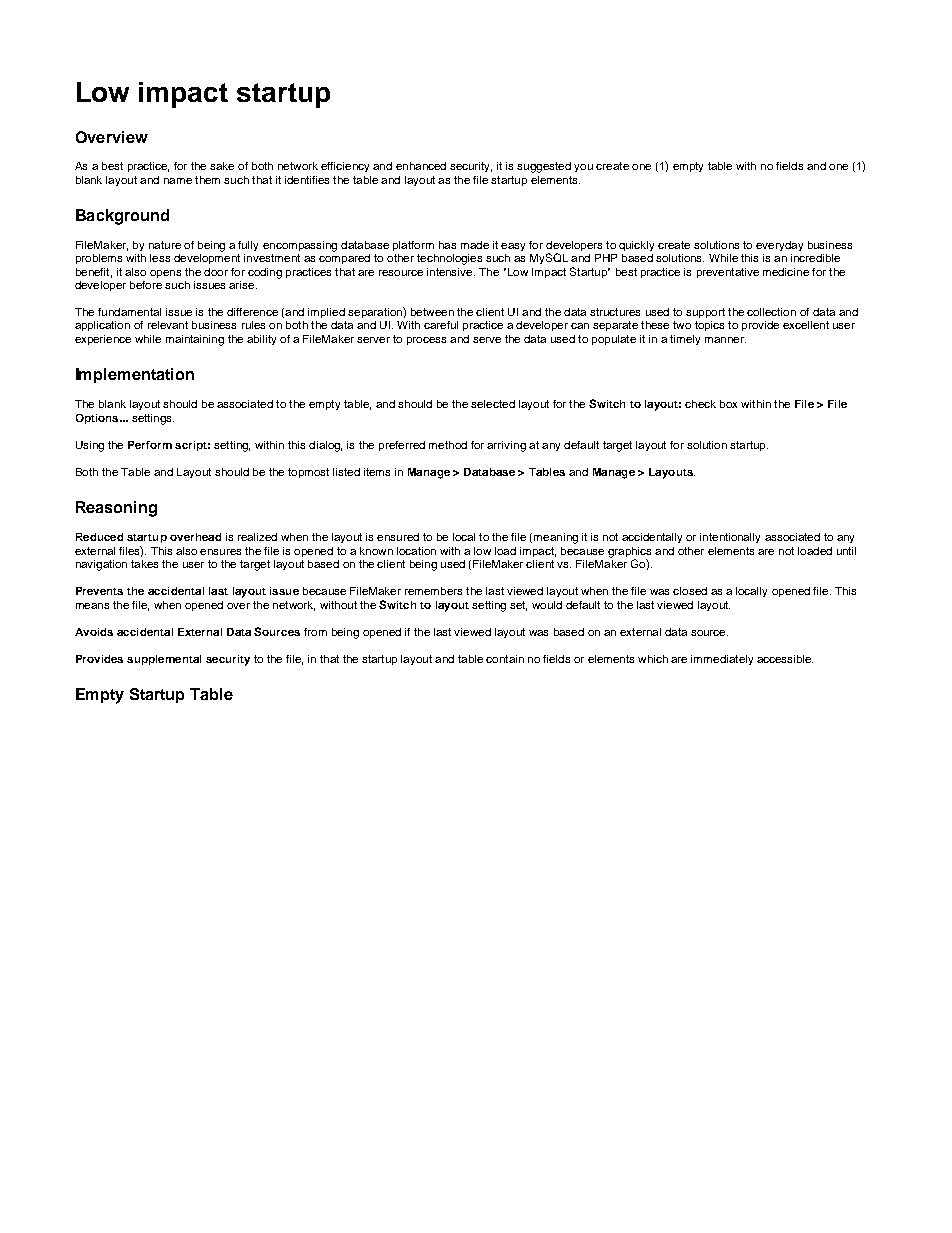  Describe the element at coordinates (728, 404) in the page. I see `box` at that location.
